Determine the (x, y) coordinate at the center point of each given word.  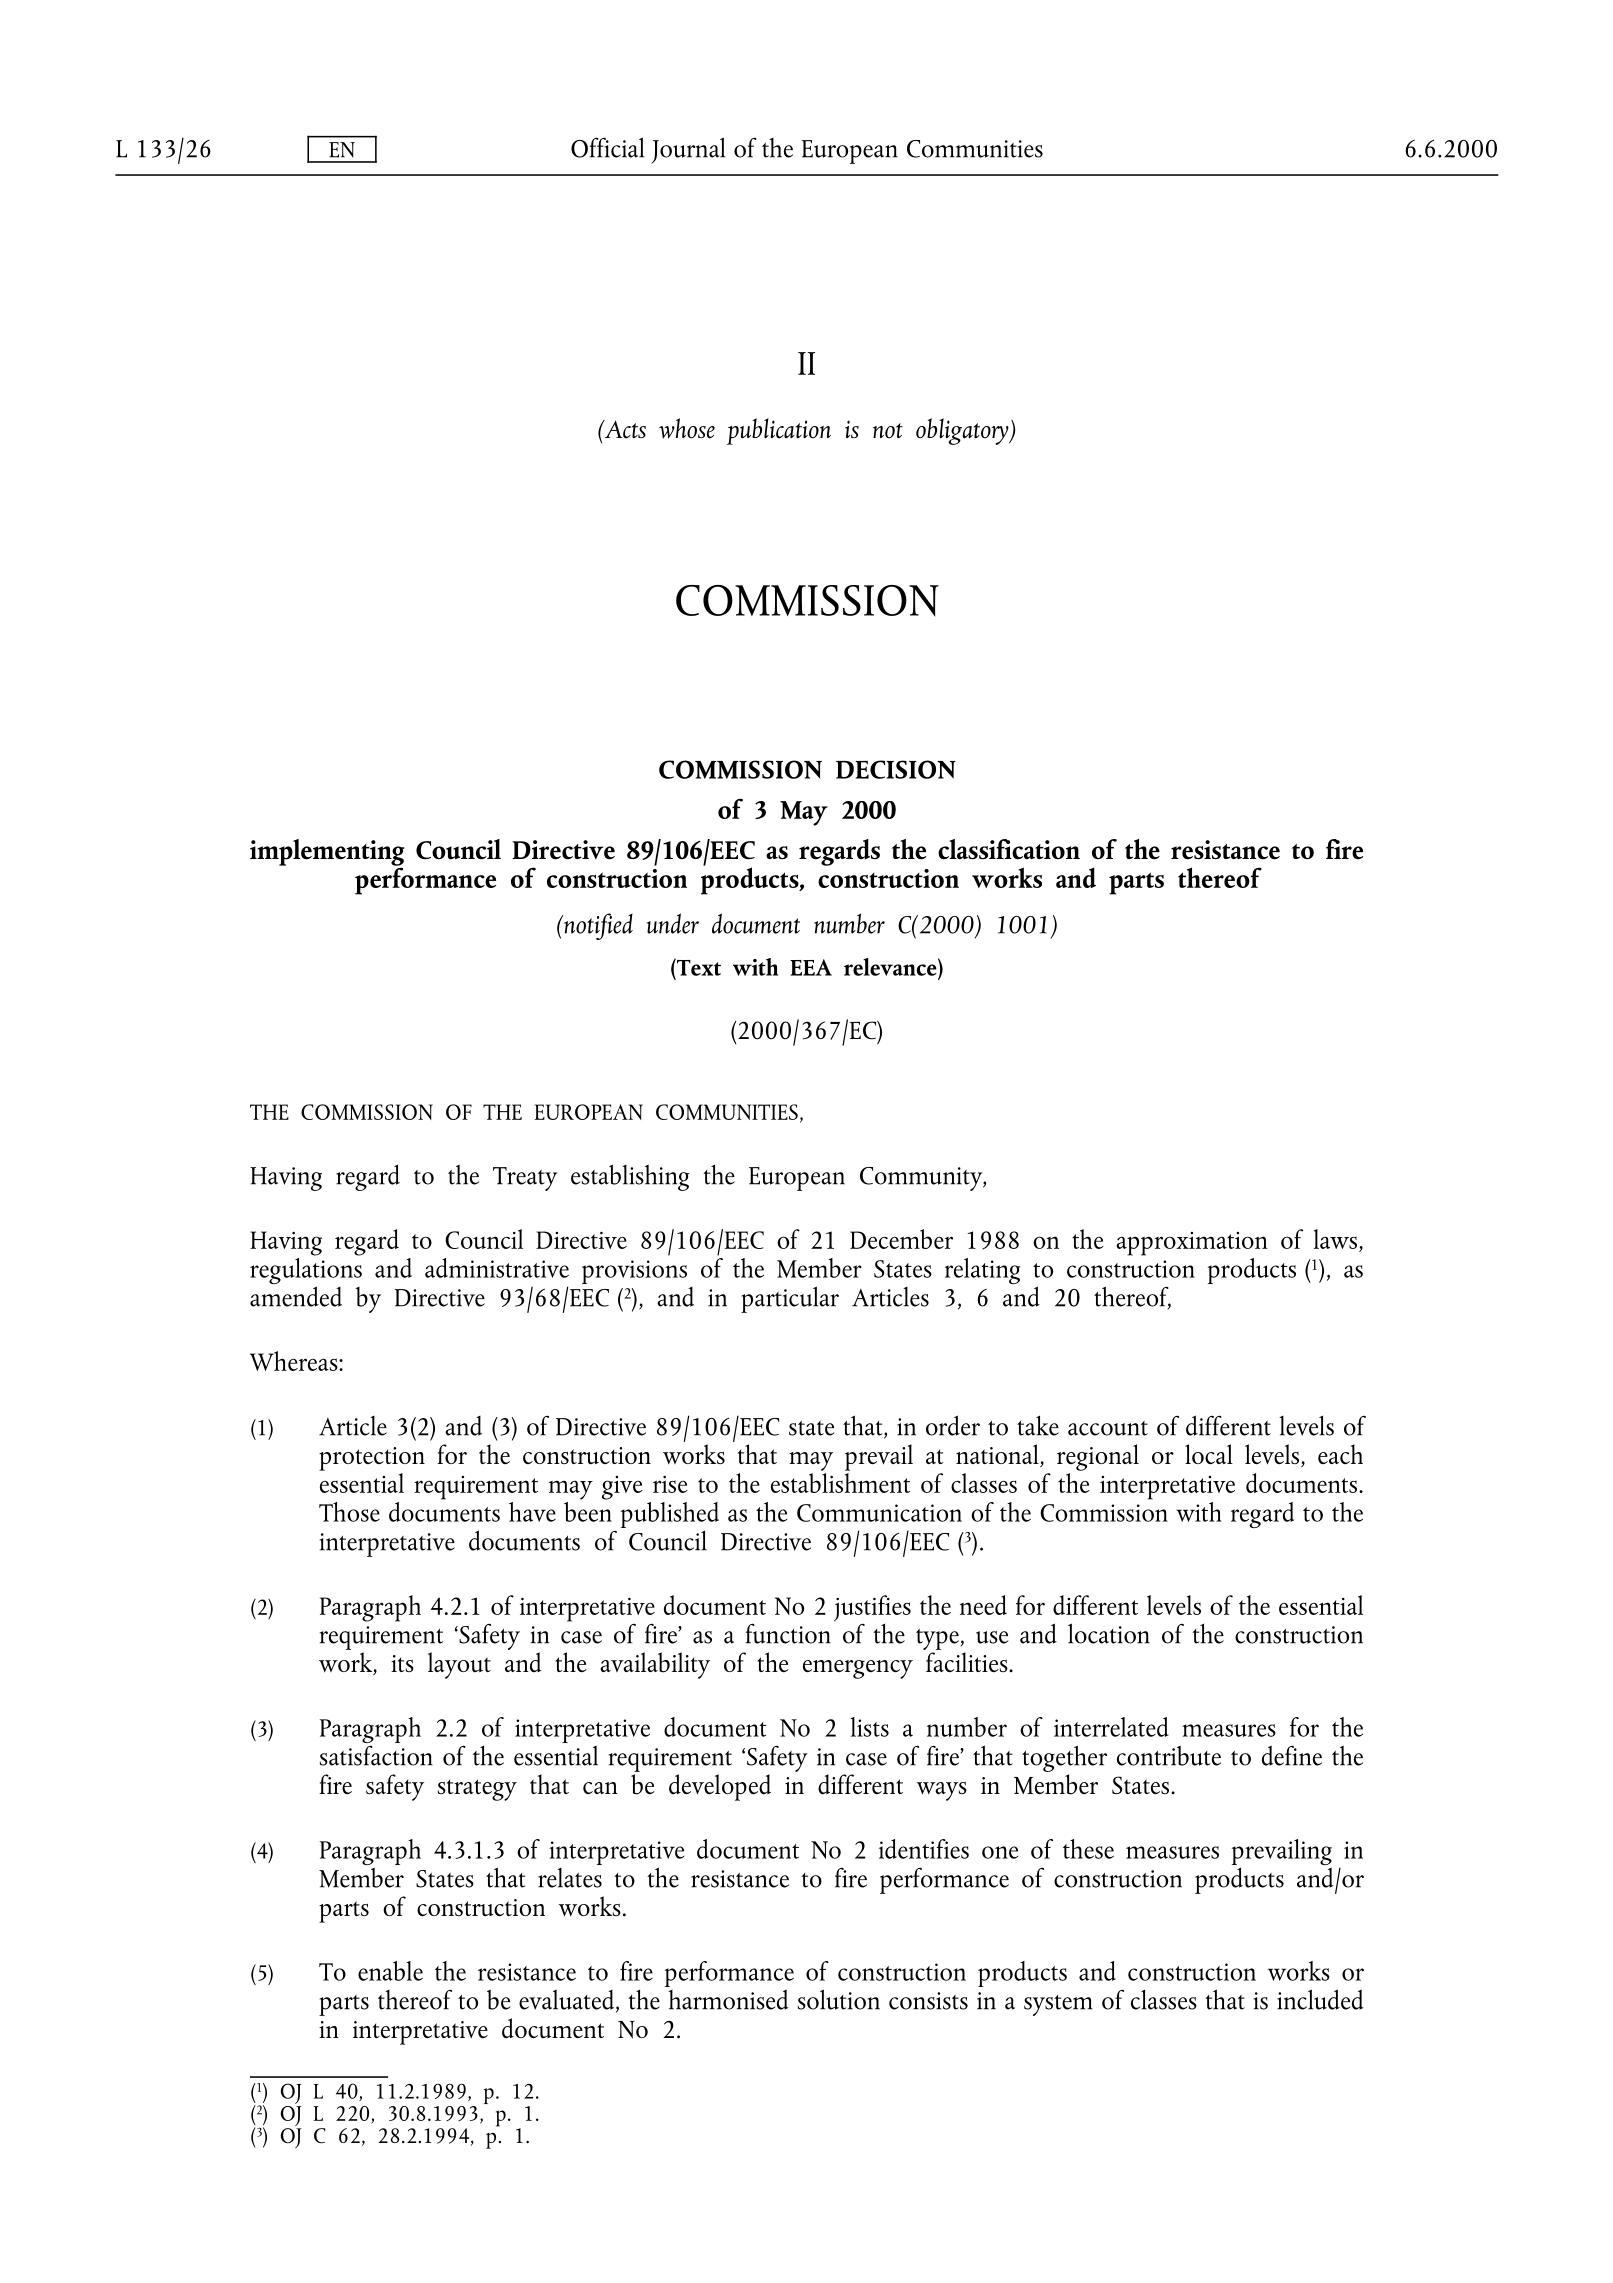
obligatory (963, 431)
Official (607, 147)
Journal (688, 150)
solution (839, 1999)
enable (390, 1971)
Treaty (525, 1179)
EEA (811, 967)
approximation (1192, 1244)
